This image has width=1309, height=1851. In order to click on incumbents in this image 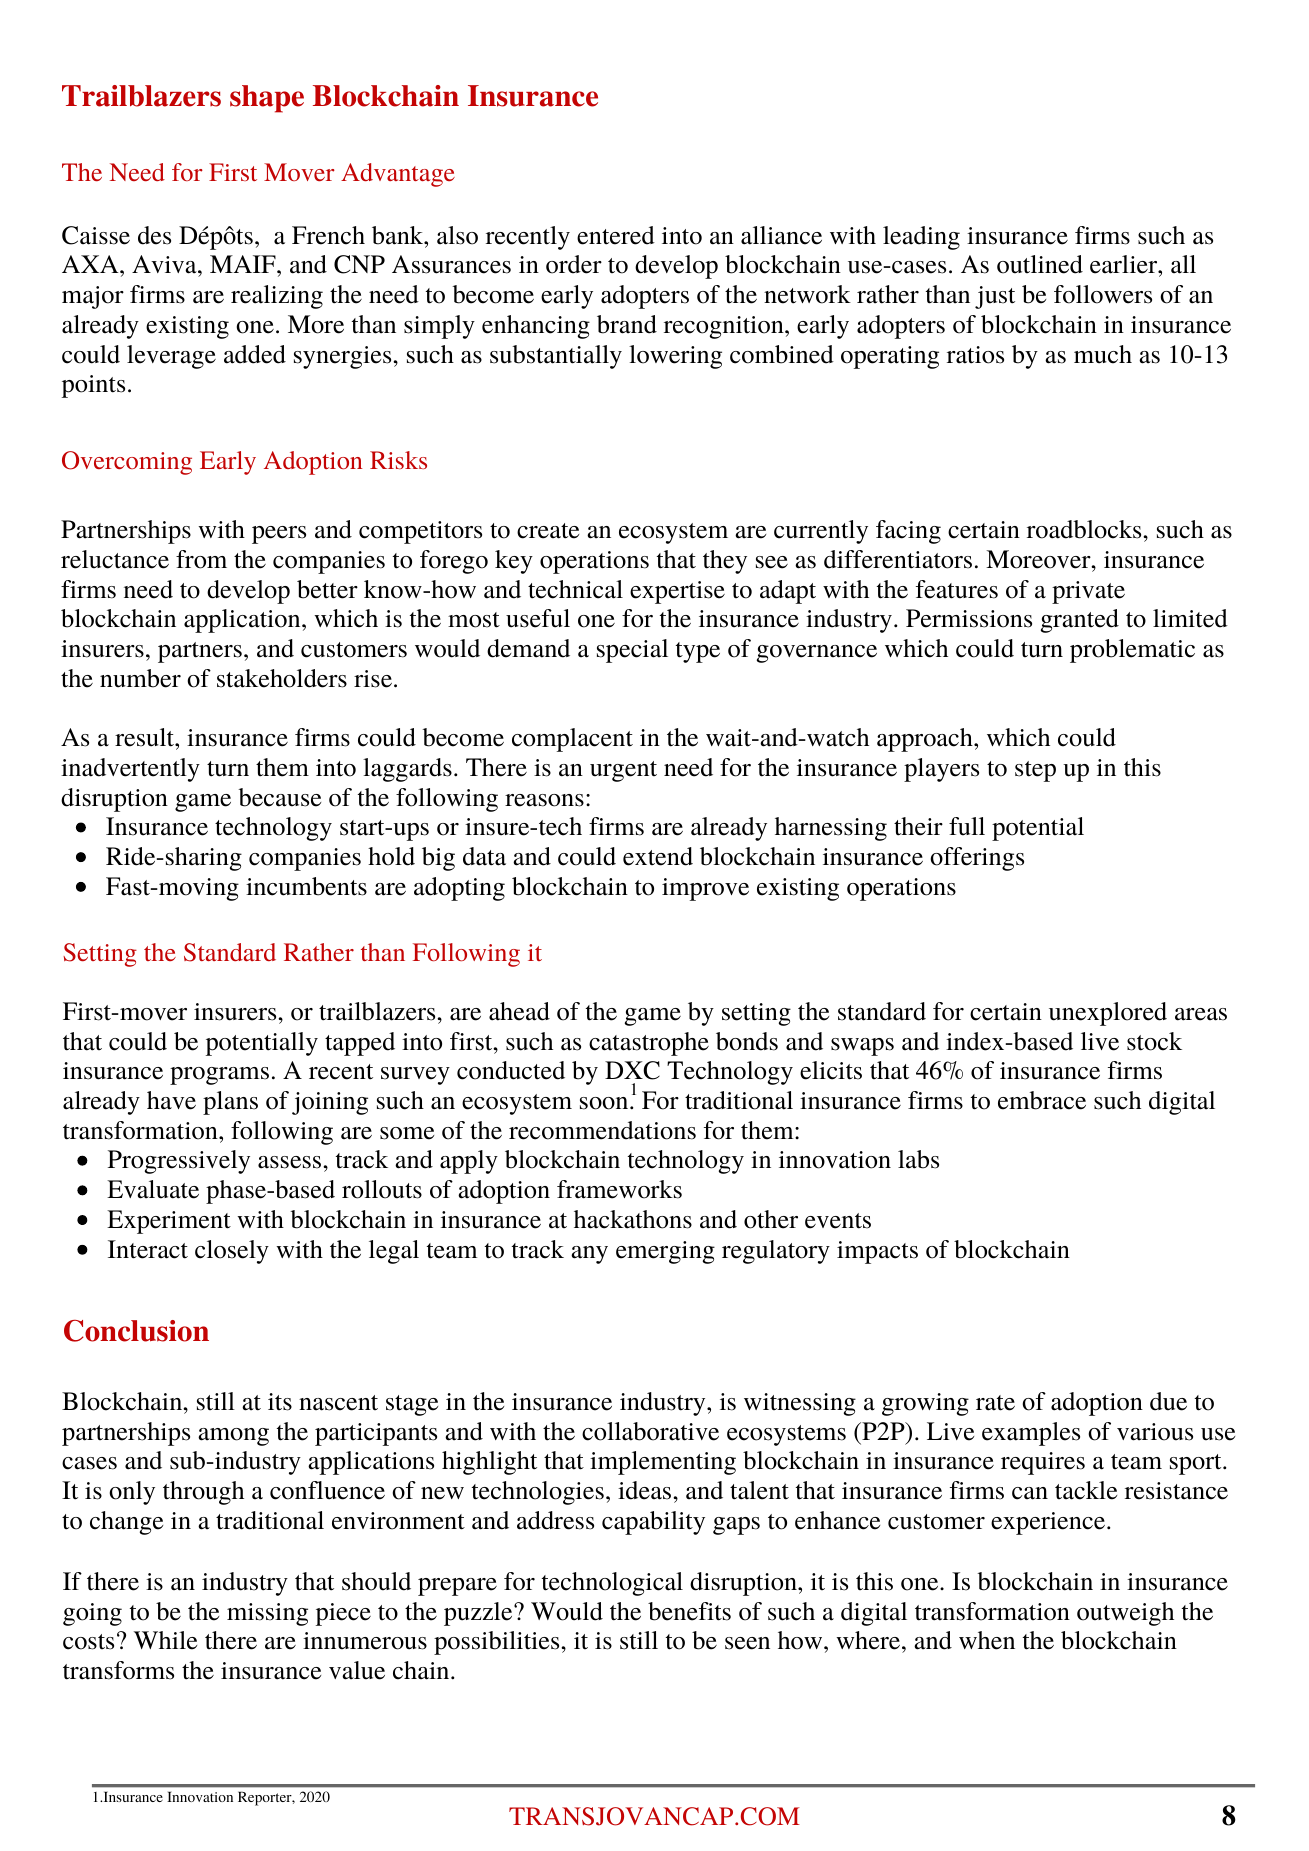, I will do `click(306, 886)`.
